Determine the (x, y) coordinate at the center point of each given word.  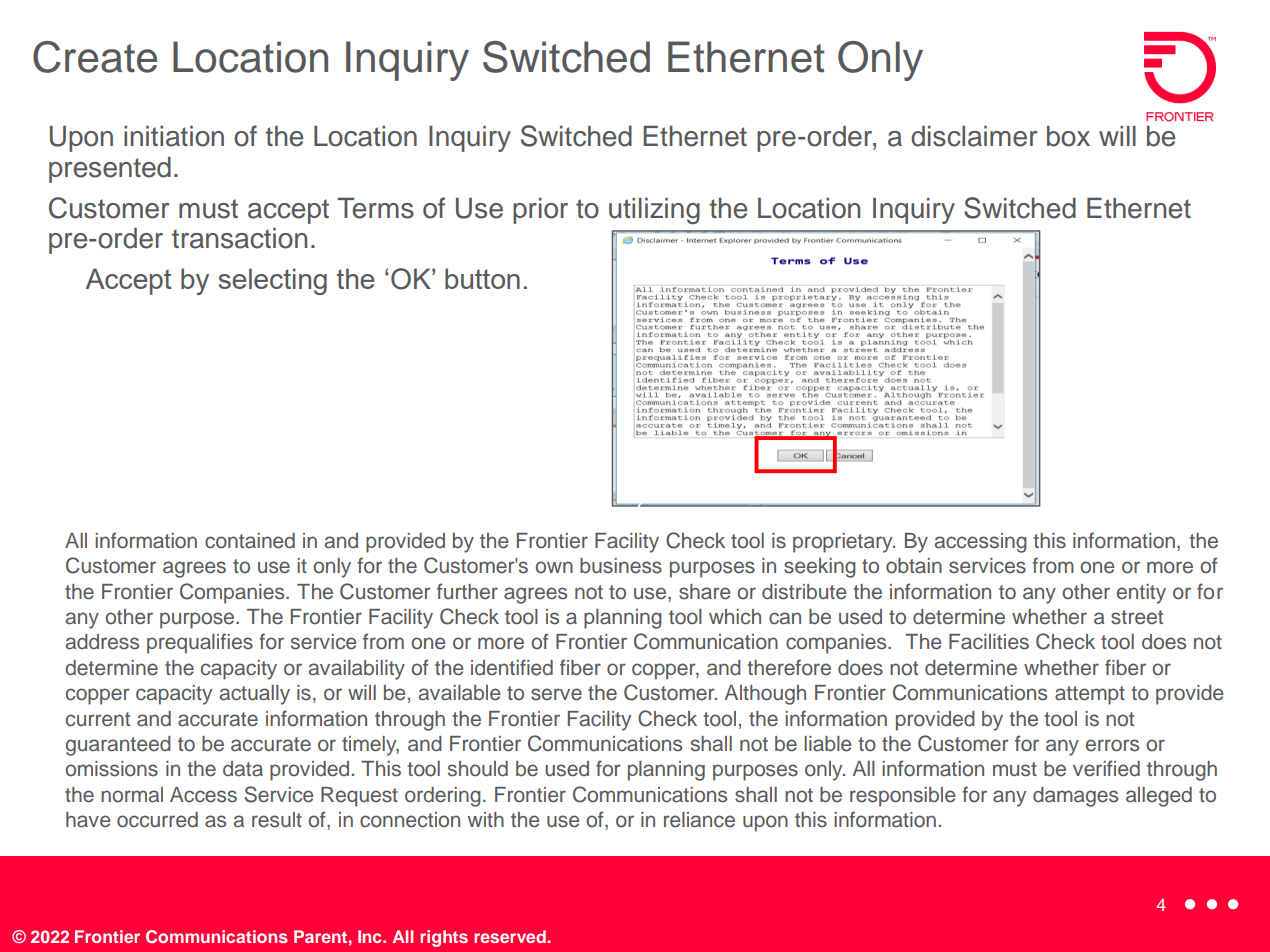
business (621, 566)
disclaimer (974, 136)
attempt (1090, 695)
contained (250, 541)
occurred (157, 820)
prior (540, 211)
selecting (273, 281)
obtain (914, 566)
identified (512, 667)
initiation (174, 136)
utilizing (654, 211)
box (1068, 136)
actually (255, 695)
